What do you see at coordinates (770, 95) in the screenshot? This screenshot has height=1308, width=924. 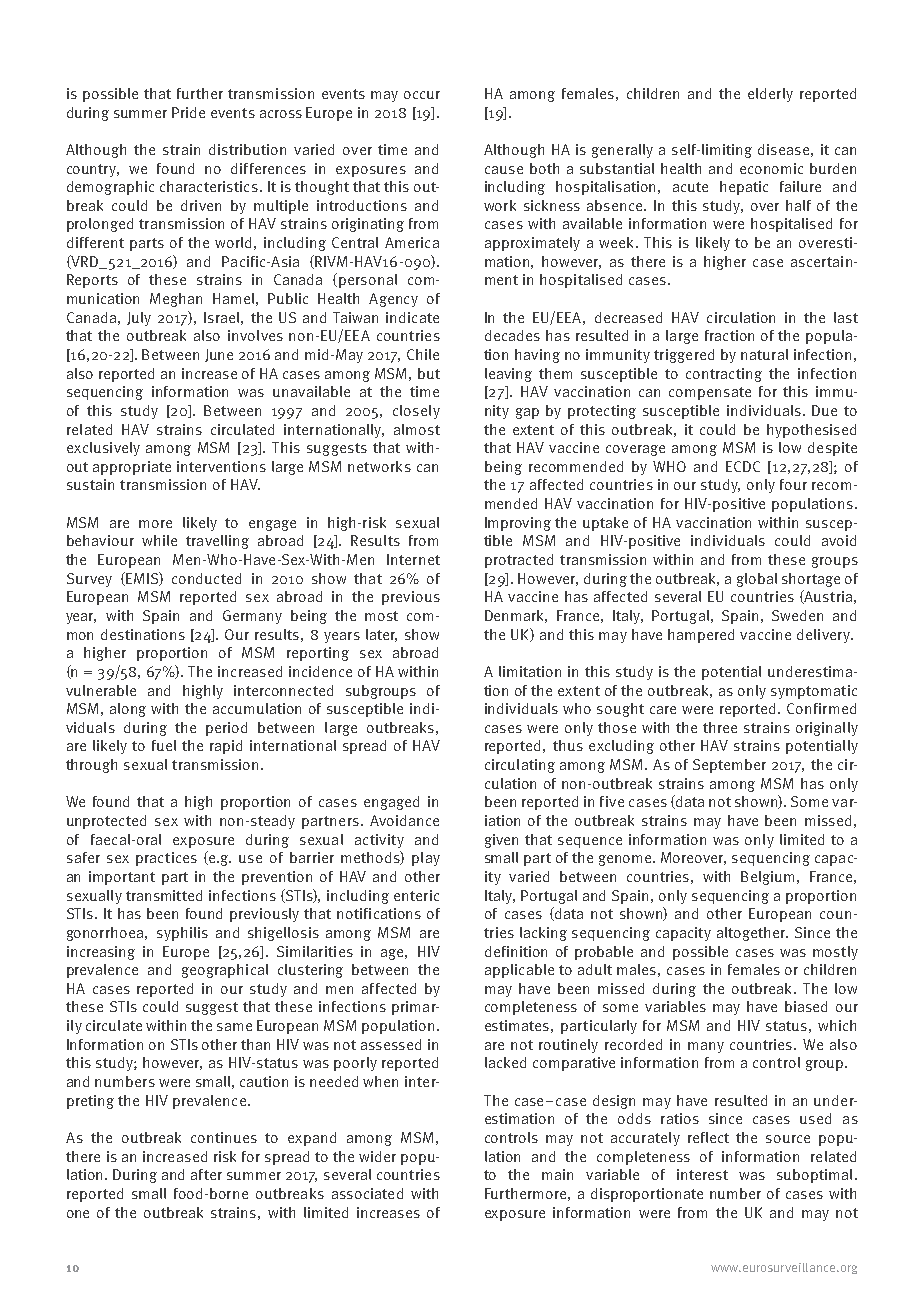 I see `elderly` at bounding box center [770, 95].
